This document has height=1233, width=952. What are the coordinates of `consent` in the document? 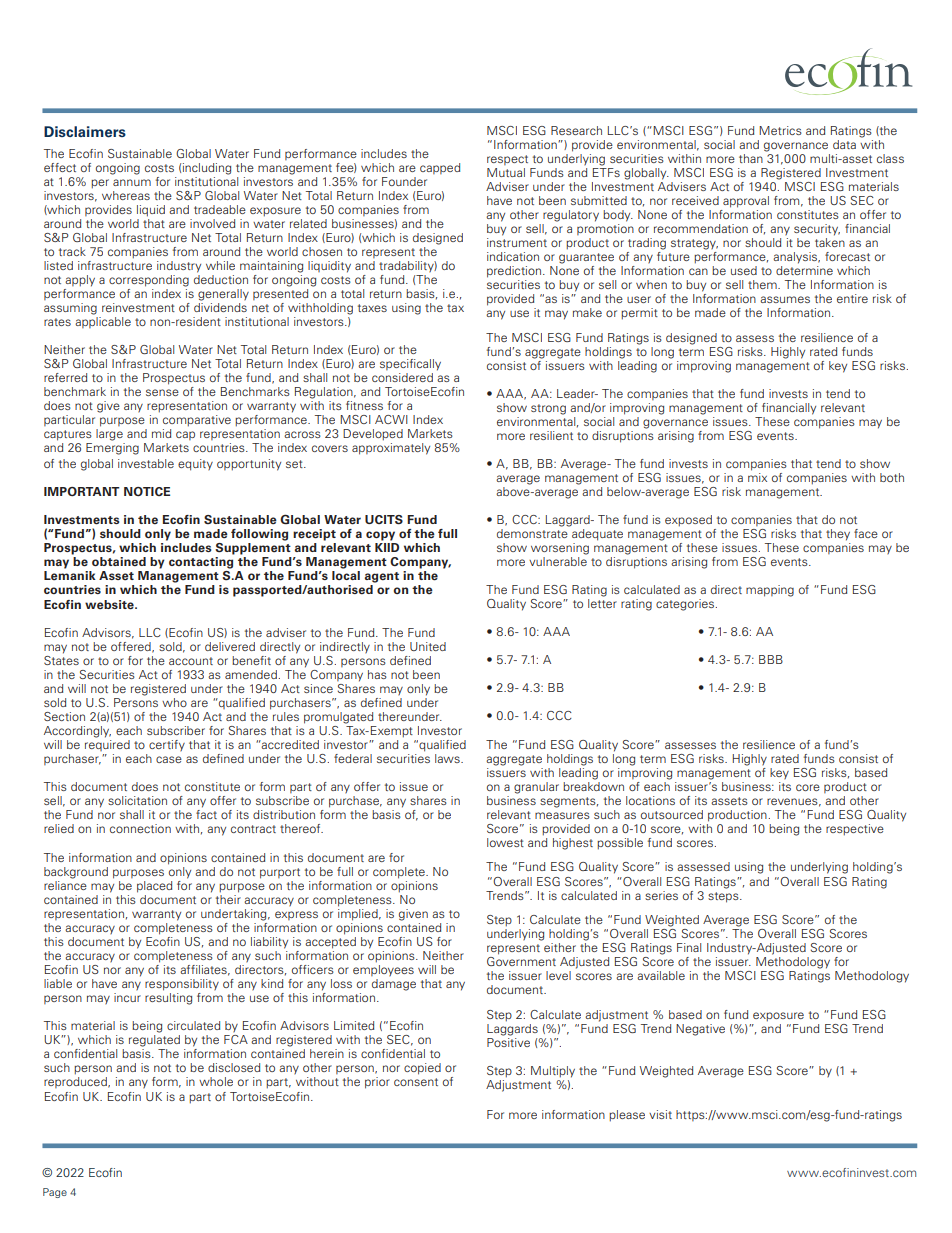 It's located at (416, 1082).
